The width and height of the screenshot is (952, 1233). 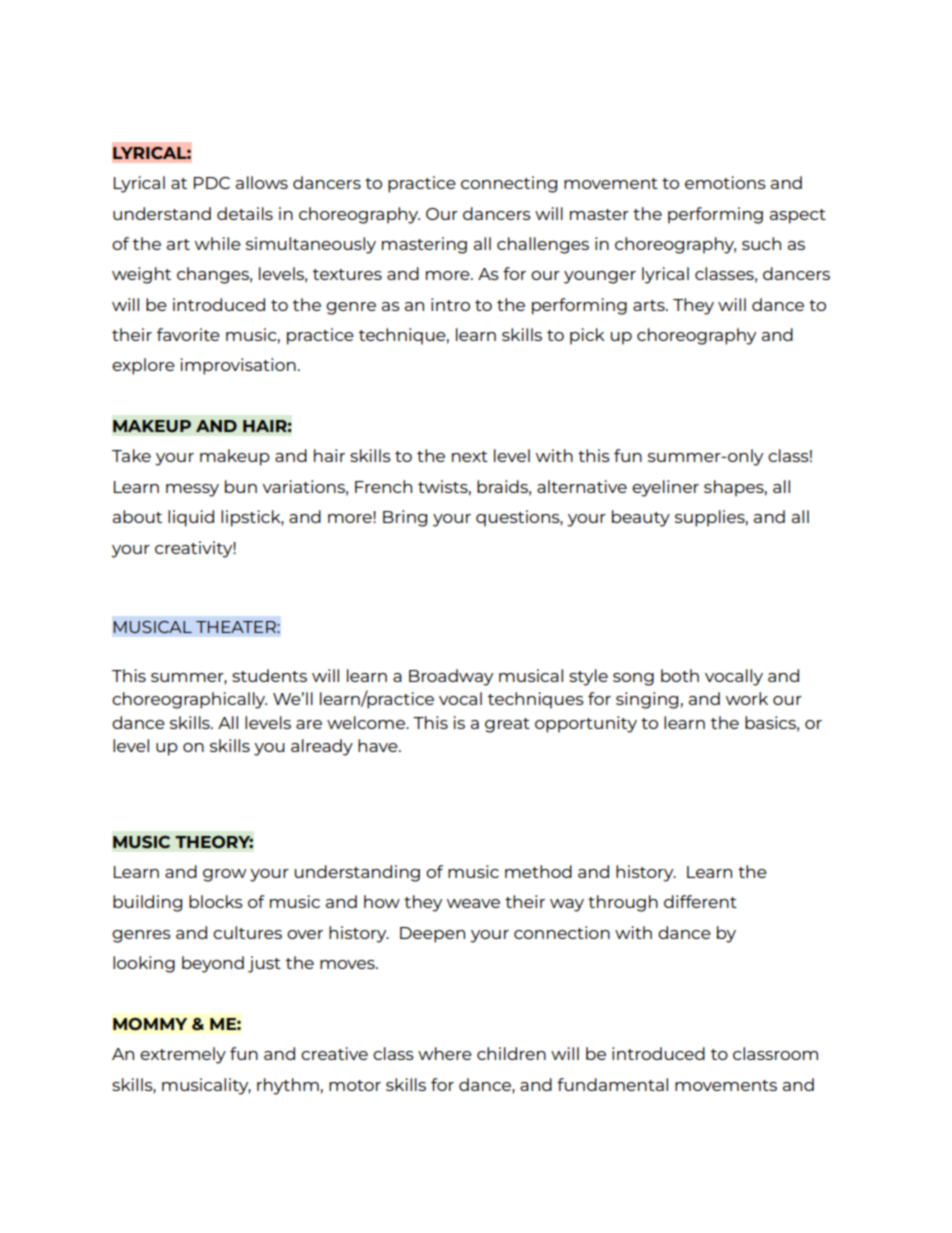 I want to click on Broadway, so click(x=451, y=677).
